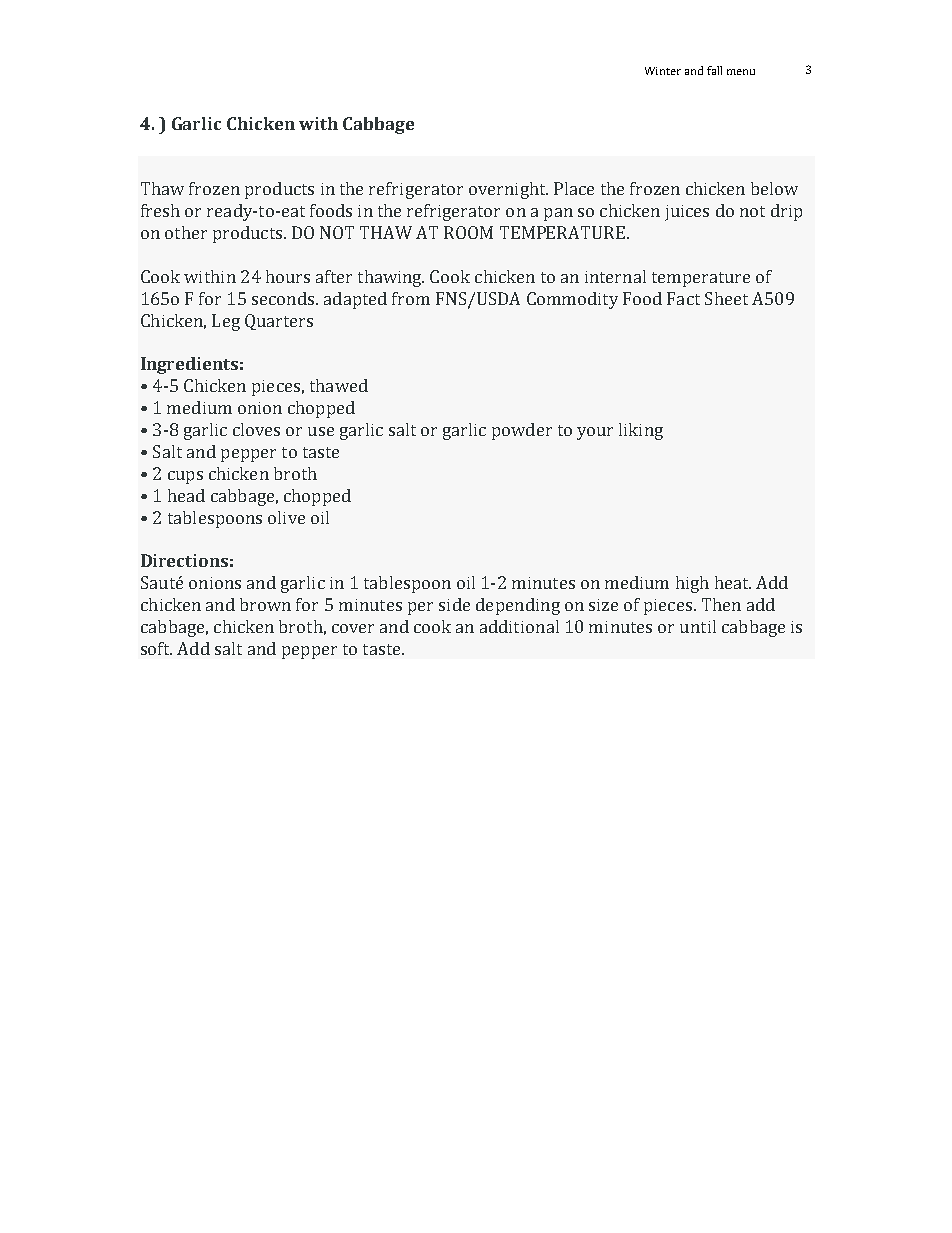  What do you see at coordinates (288, 276) in the screenshot?
I see `hours` at bounding box center [288, 276].
